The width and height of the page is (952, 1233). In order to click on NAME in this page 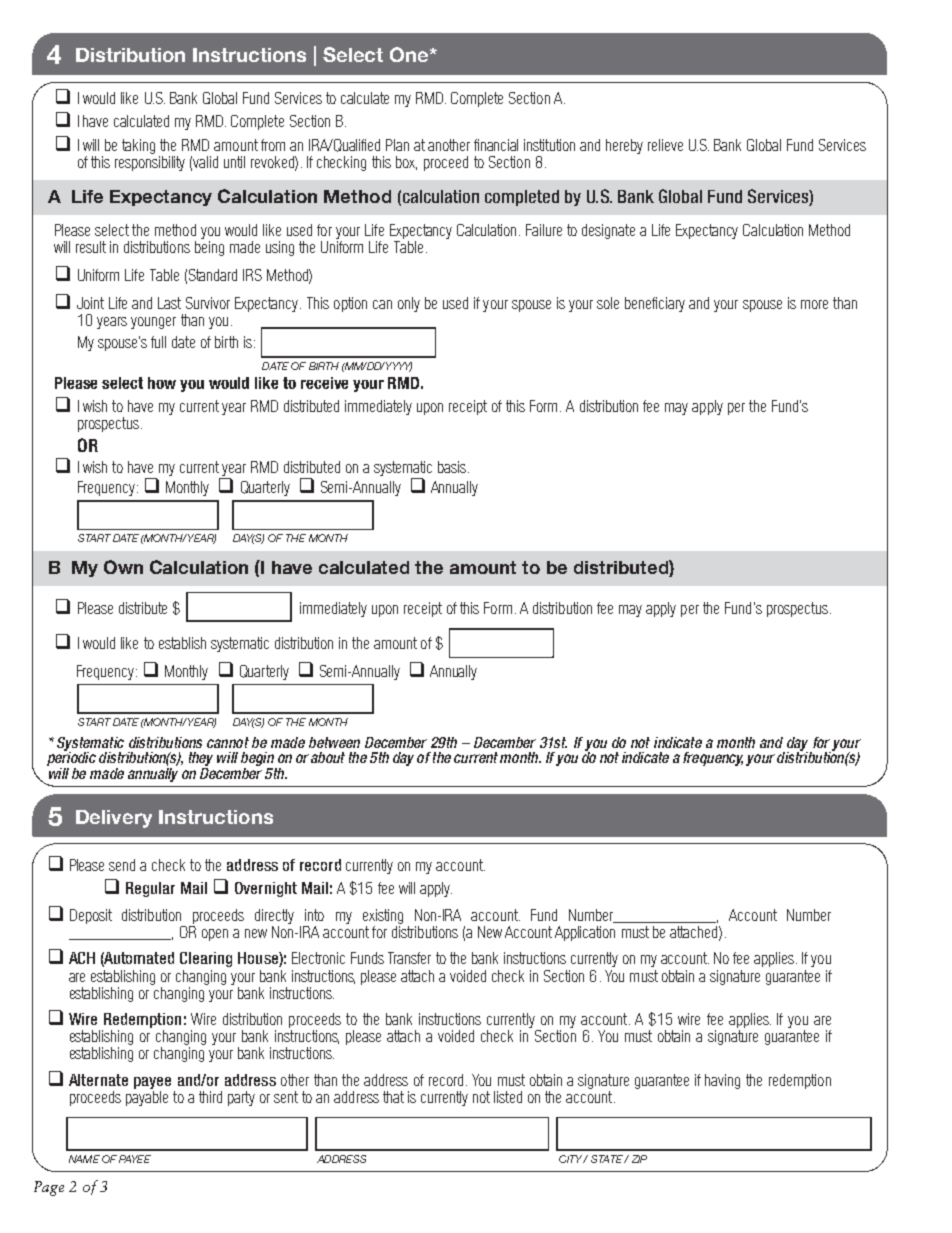, I will do `click(84, 1159)`.
